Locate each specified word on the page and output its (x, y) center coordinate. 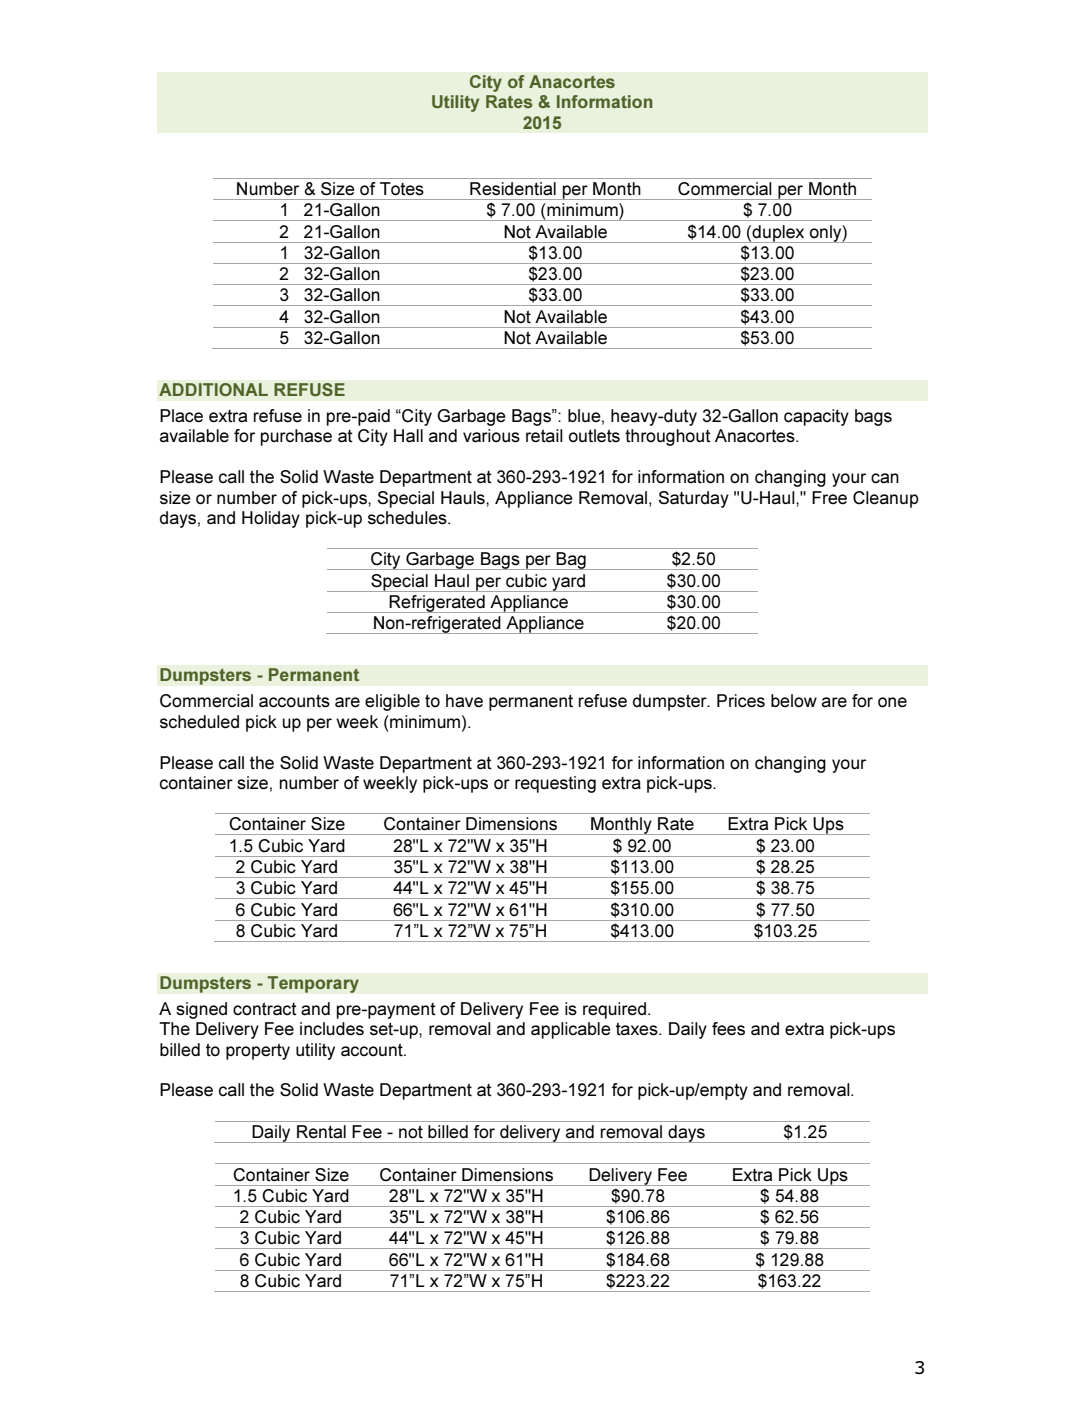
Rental (321, 1131)
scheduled (199, 722)
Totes (401, 188)
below (794, 701)
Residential (513, 188)
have (464, 701)
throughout (668, 437)
